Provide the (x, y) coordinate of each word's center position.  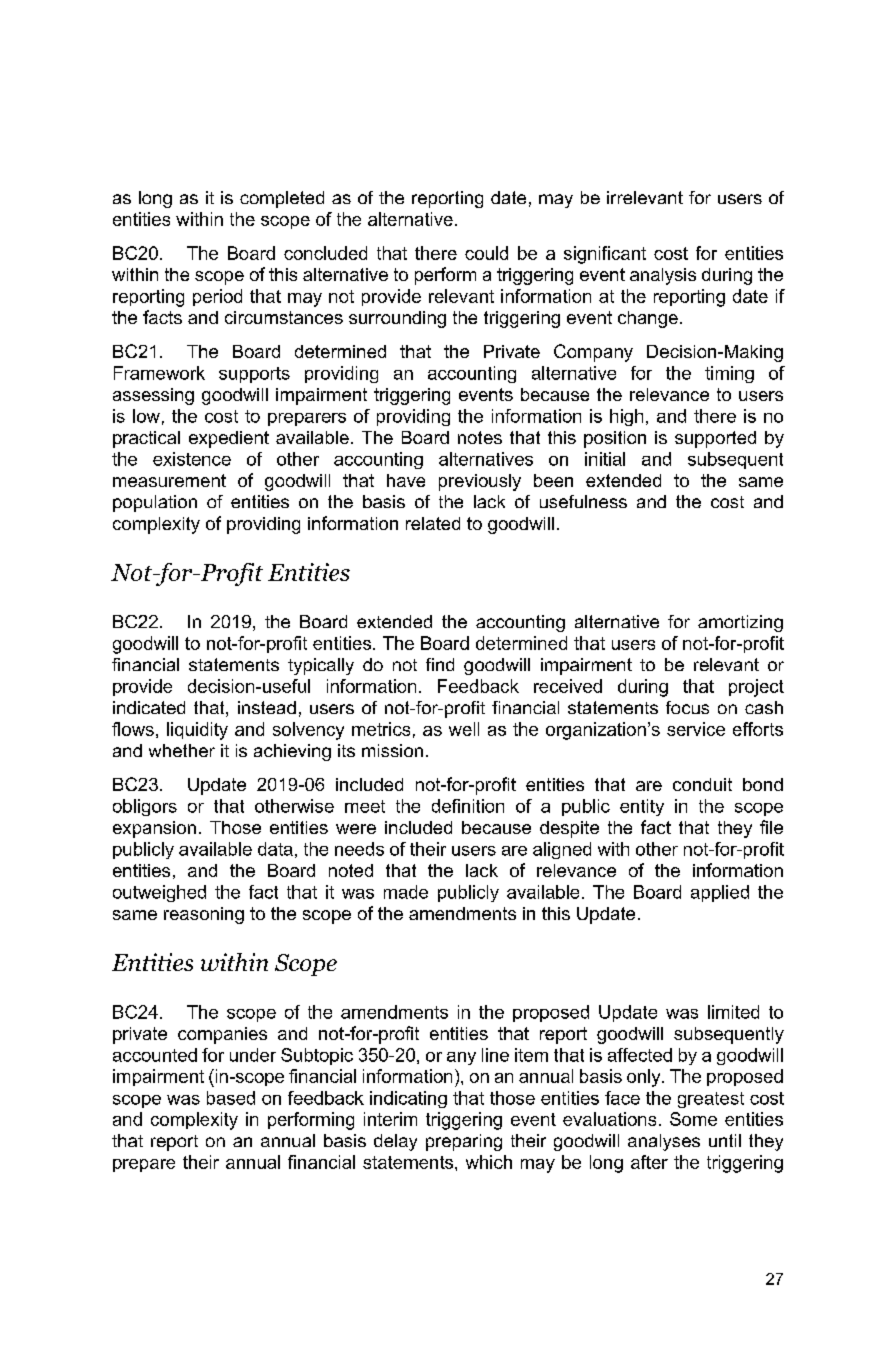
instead (267, 707)
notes (480, 437)
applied (720, 893)
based (231, 1098)
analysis (663, 276)
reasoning (204, 915)
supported (715, 439)
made (406, 892)
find (440, 664)
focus (687, 707)
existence (192, 459)
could (486, 253)
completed (282, 199)
